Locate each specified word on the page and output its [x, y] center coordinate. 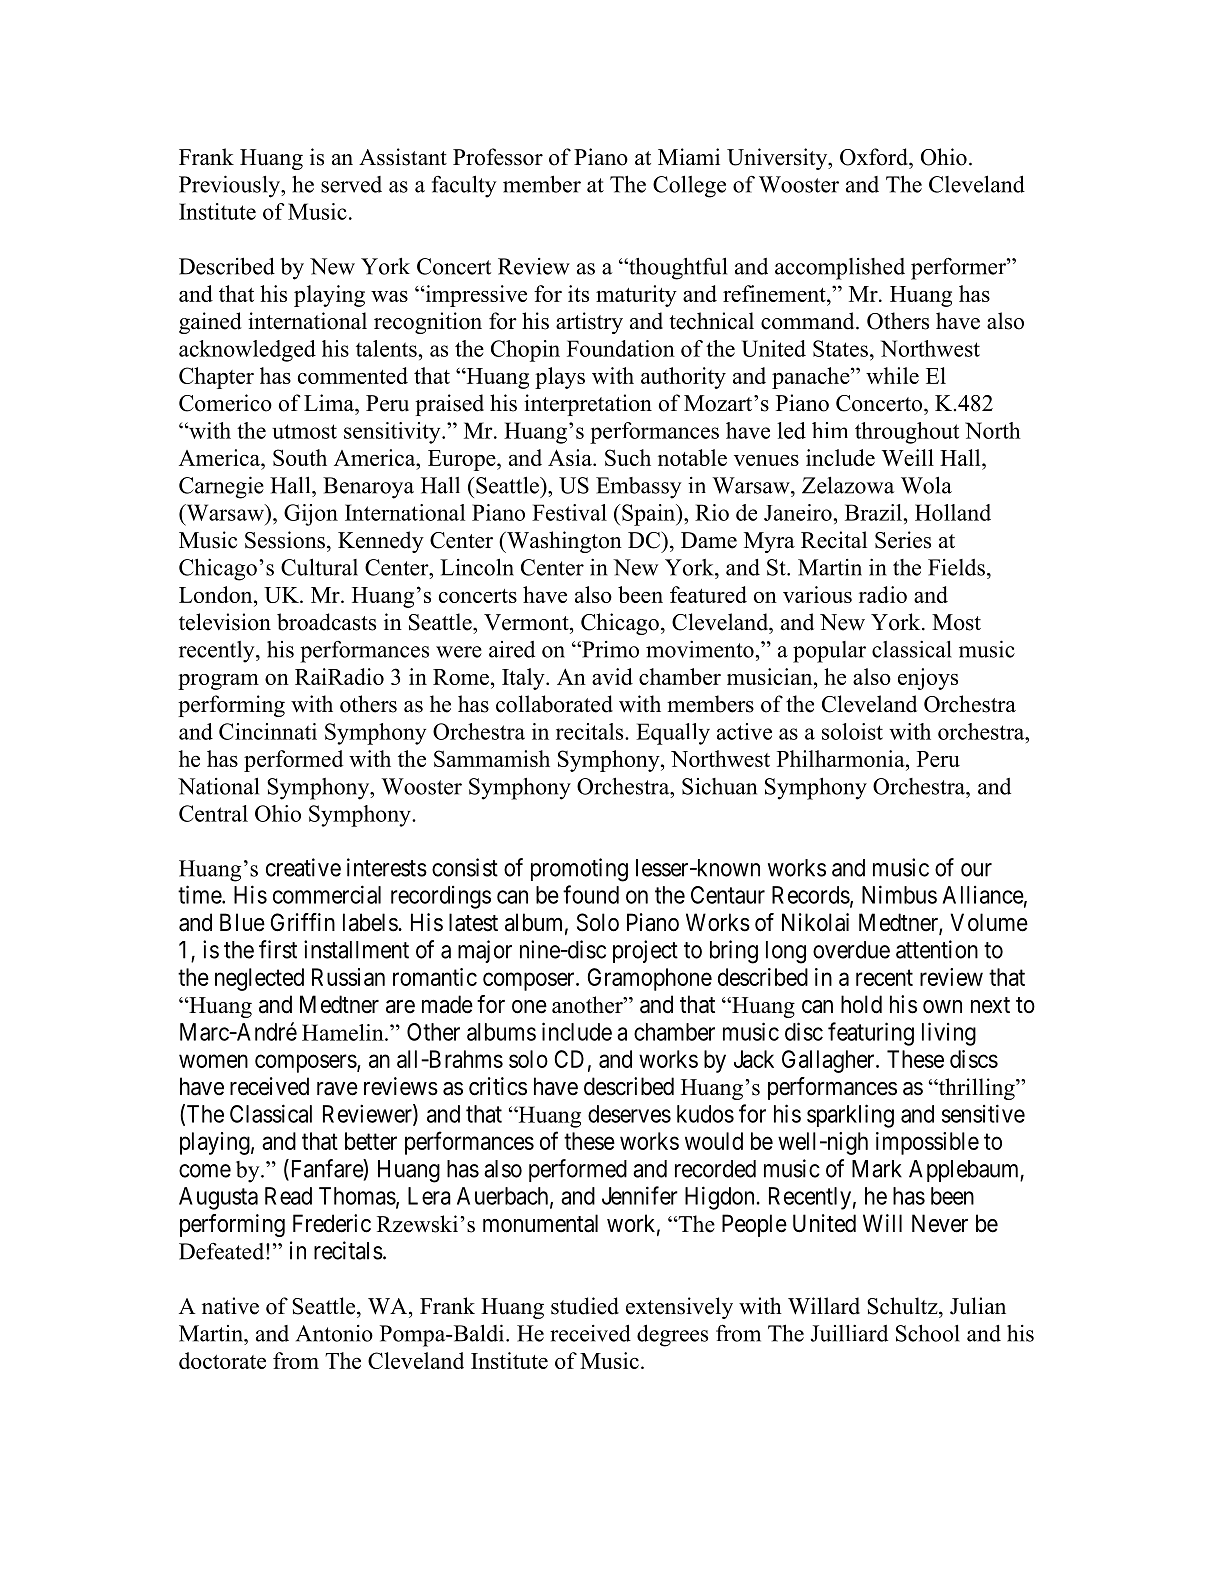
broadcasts [326, 622]
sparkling [850, 1116]
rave [337, 1089]
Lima [330, 402]
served [351, 184]
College [689, 186]
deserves [629, 1114]
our [976, 870]
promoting [579, 870]
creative [303, 867]
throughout [907, 433]
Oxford [875, 157]
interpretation [588, 405]
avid [612, 676]
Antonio [334, 1333]
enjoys [928, 679]
